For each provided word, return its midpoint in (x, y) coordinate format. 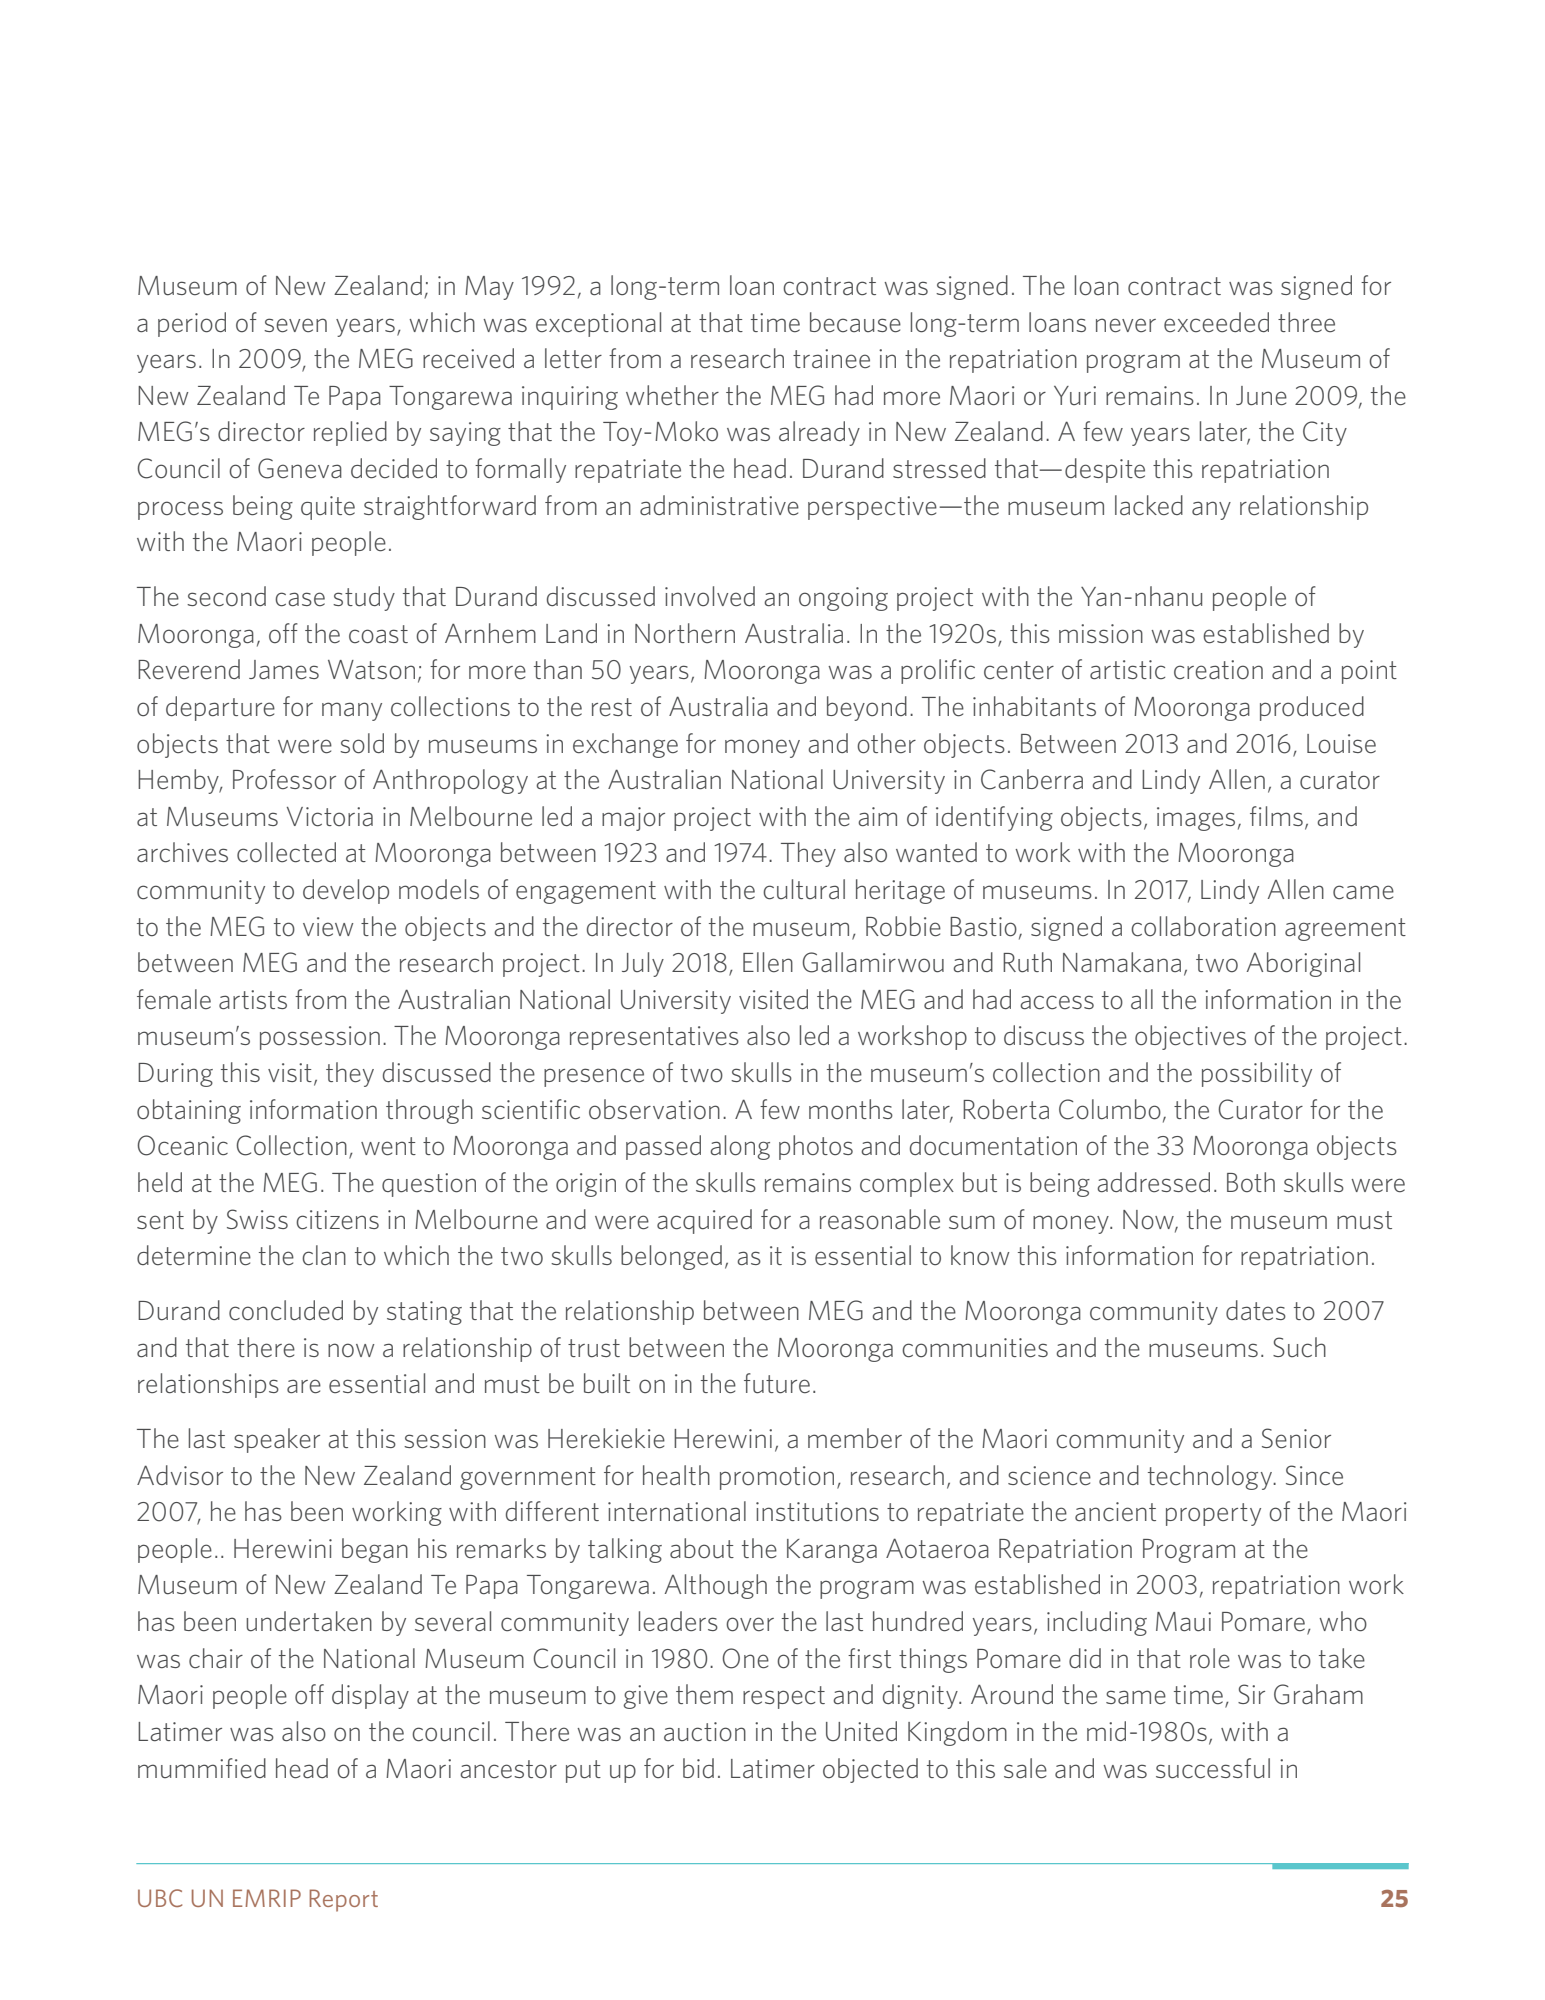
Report (343, 1900)
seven (295, 325)
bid (698, 1768)
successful (1213, 1768)
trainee (831, 359)
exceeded (1216, 322)
